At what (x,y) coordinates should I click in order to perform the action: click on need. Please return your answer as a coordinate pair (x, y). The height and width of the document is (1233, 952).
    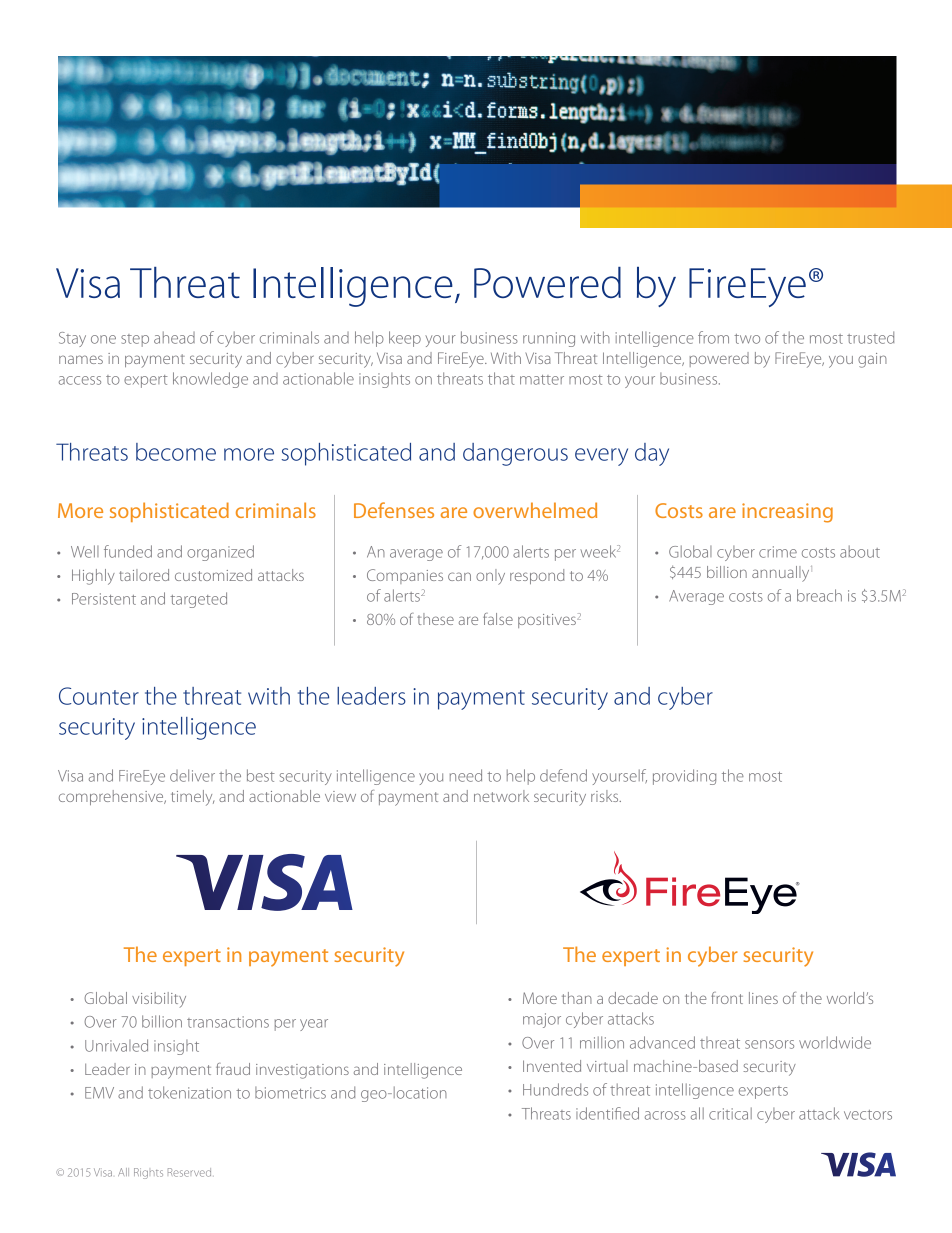
    Looking at the image, I should click on (466, 775).
